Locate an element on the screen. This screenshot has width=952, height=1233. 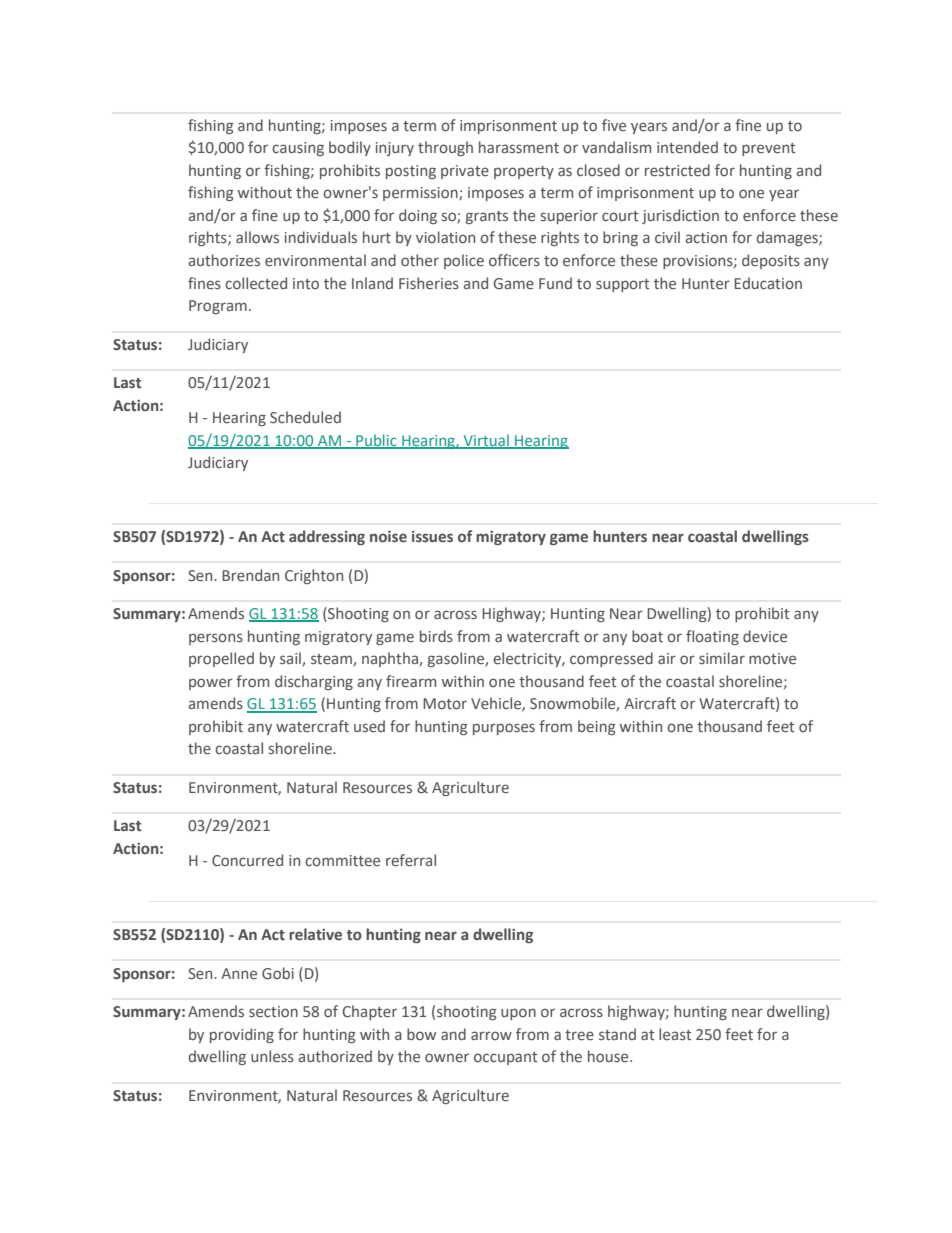
discharging is located at coordinates (314, 682).
